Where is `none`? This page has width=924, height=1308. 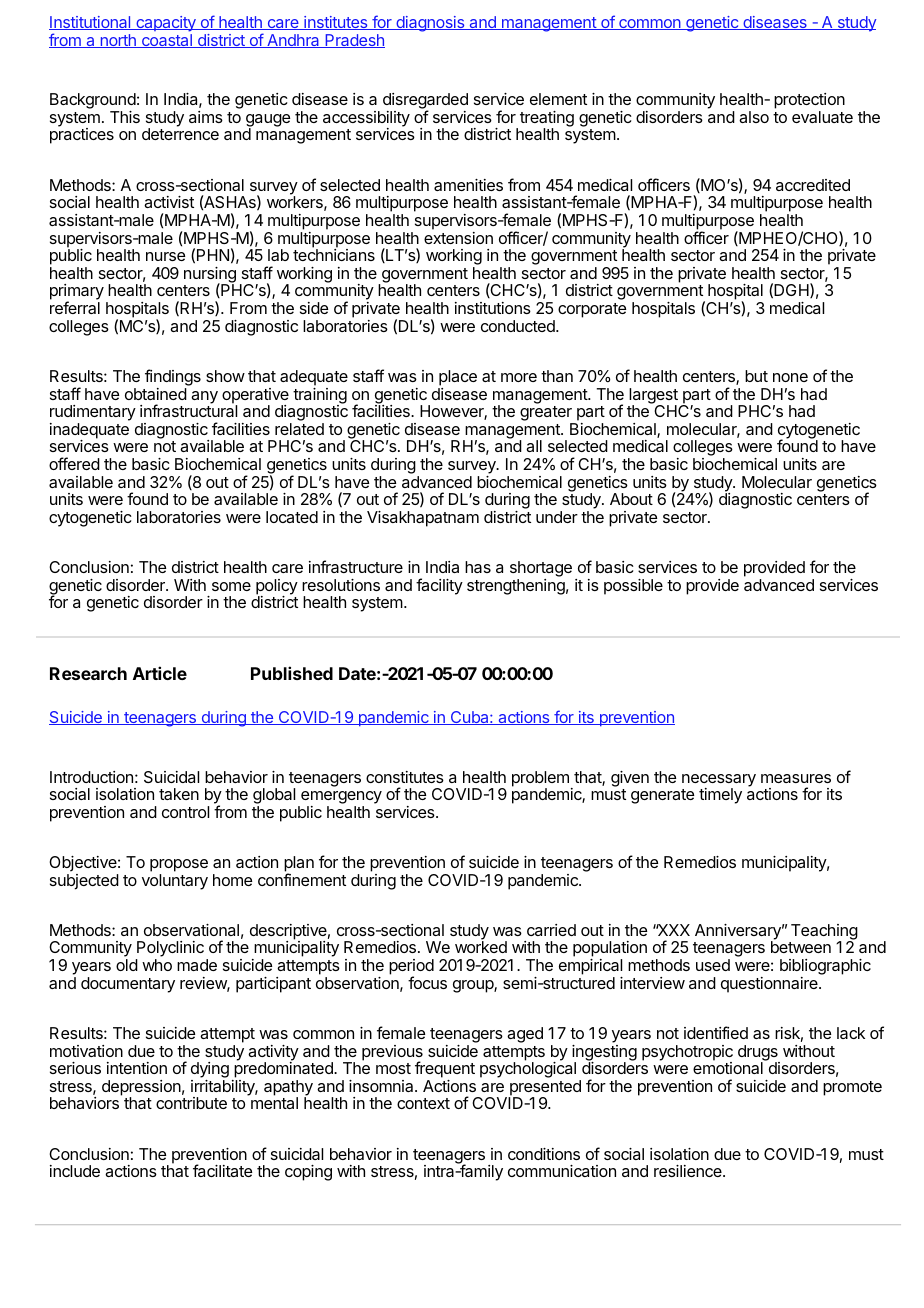 none is located at coordinates (790, 377).
